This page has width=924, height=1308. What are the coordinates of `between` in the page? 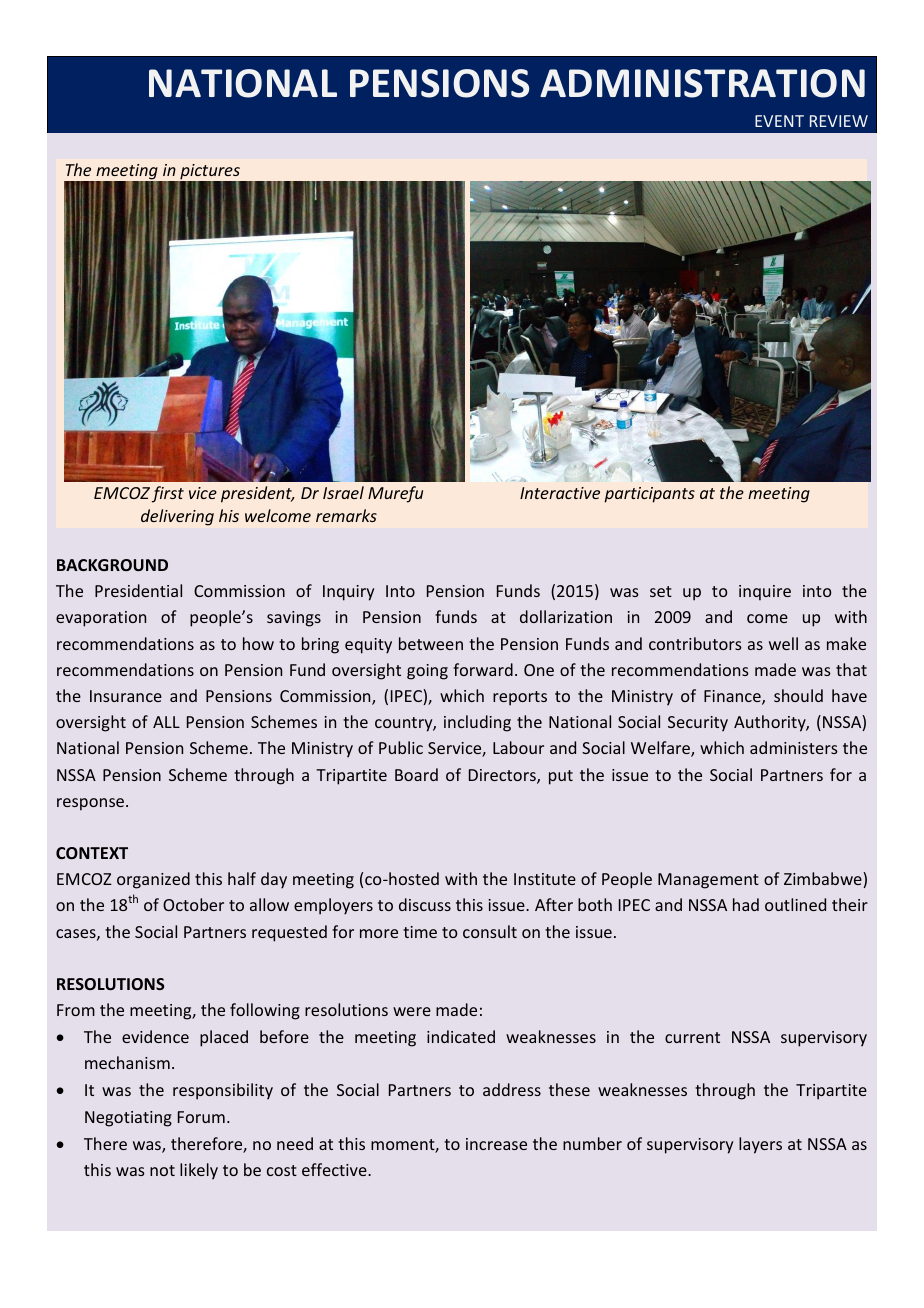 It's located at (431, 643).
